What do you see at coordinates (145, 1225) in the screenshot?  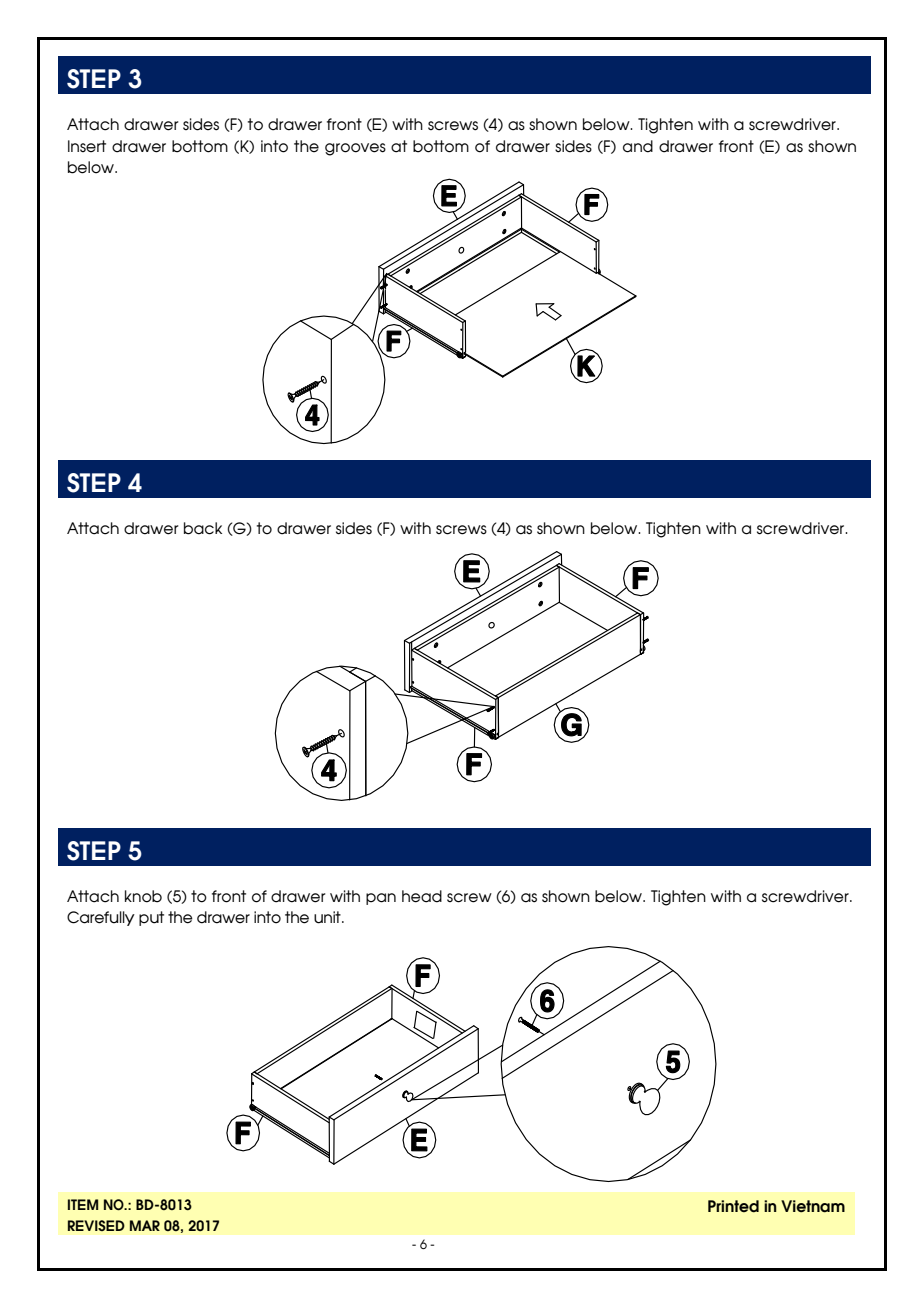 I see `MAR` at bounding box center [145, 1225].
